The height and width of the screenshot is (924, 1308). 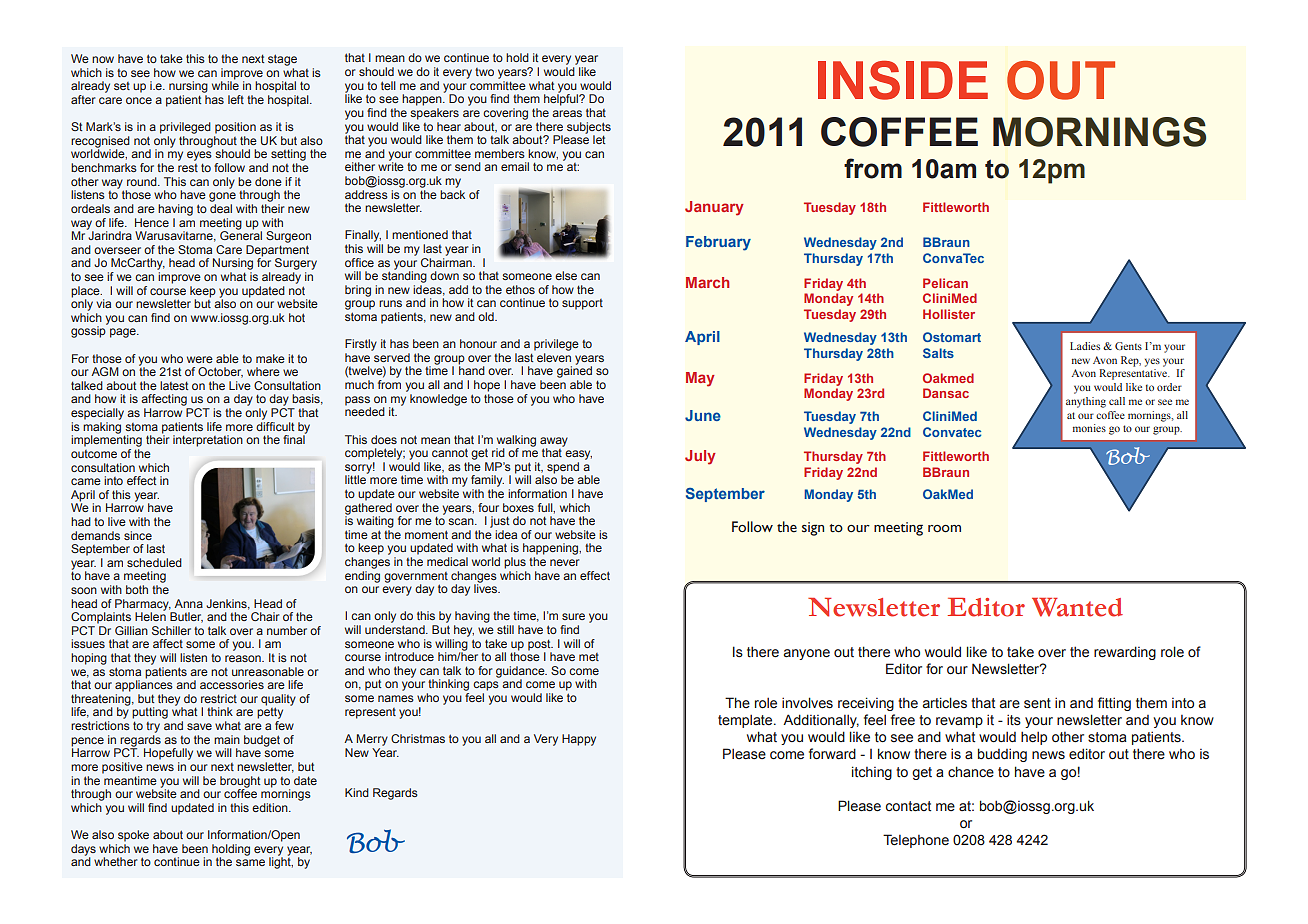 What do you see at coordinates (579, 740) in the screenshot?
I see `Happy` at bounding box center [579, 740].
